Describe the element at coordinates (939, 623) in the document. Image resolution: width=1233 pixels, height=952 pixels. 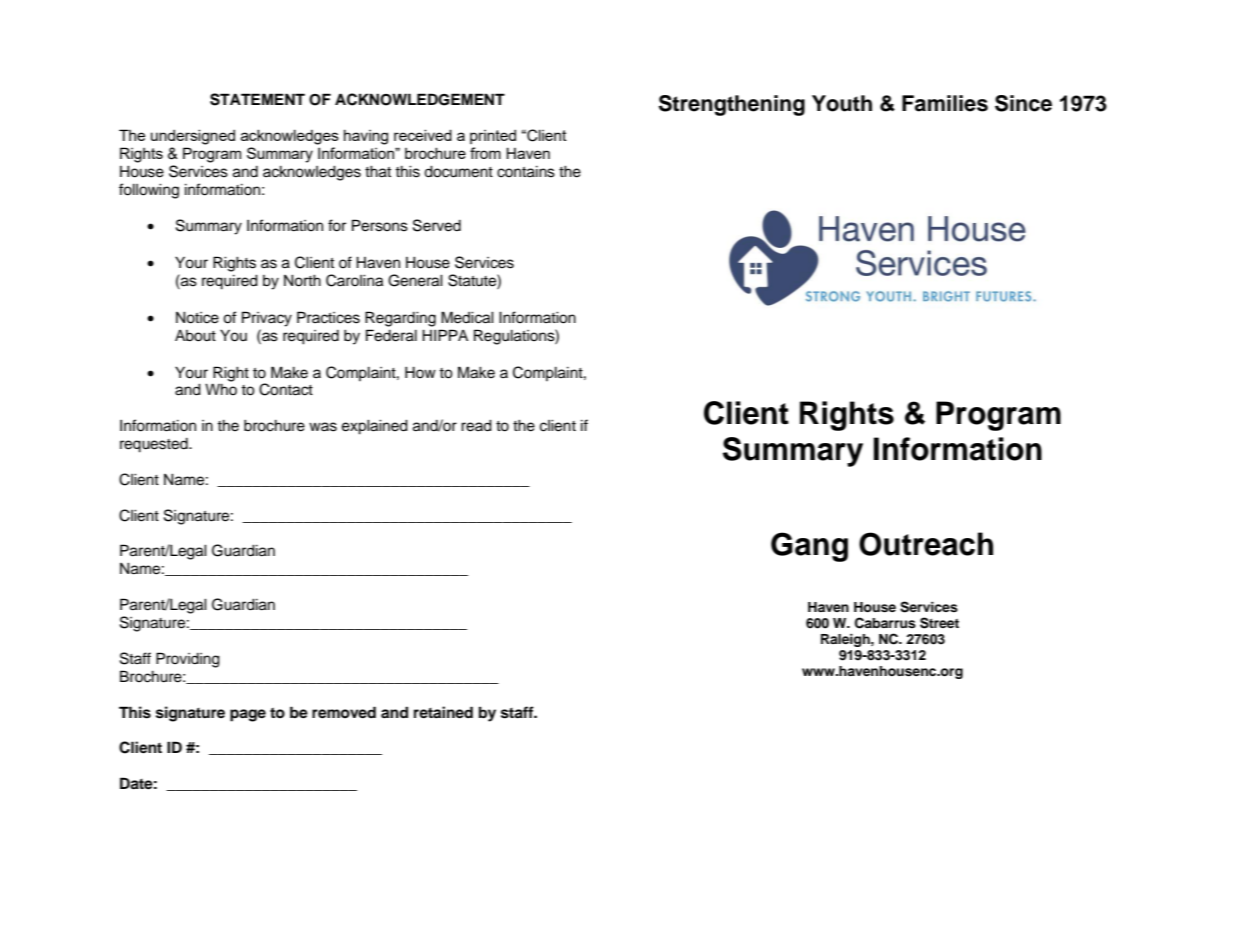
I see `Street` at that location.
